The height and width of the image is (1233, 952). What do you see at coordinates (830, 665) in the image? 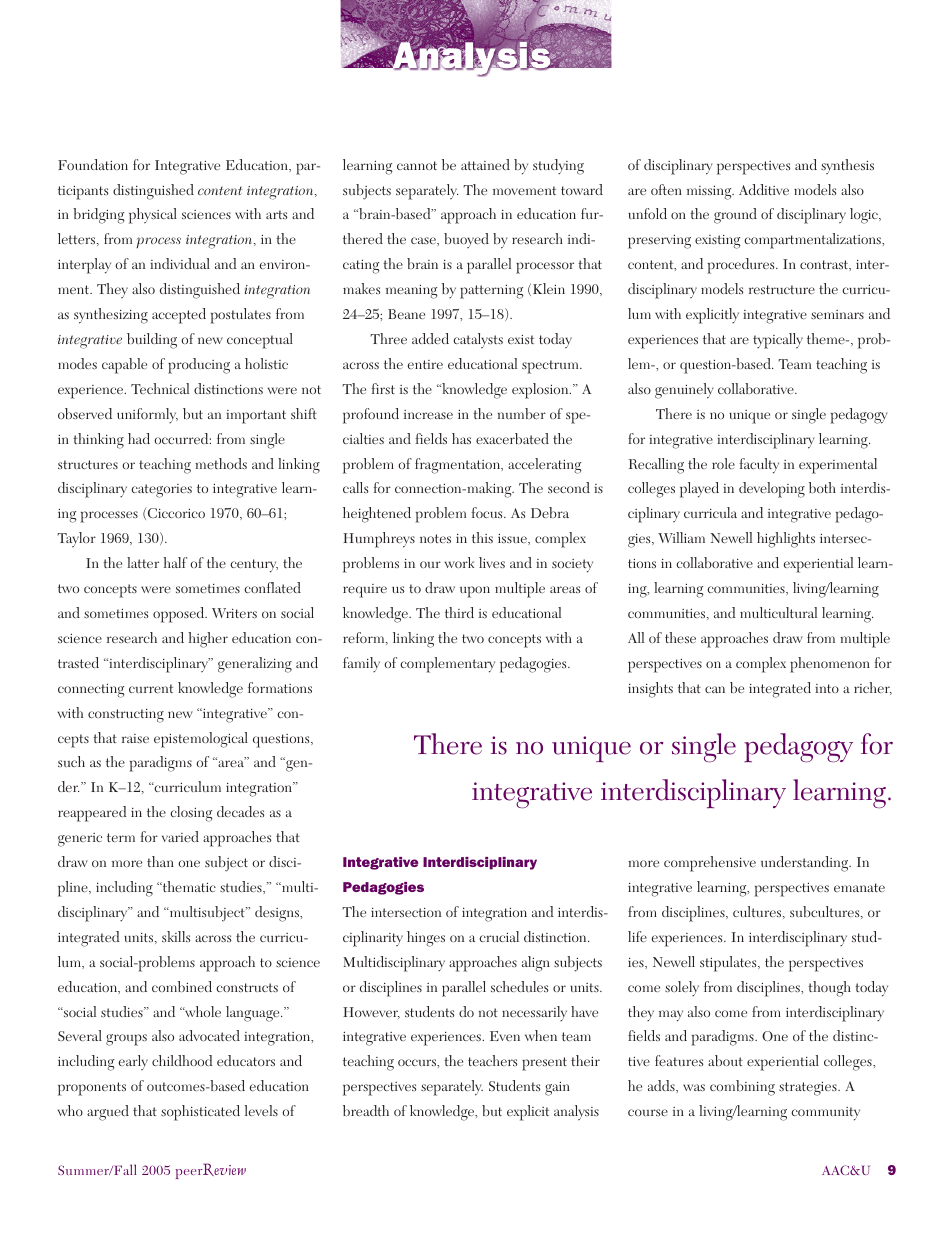
I see `phenomenon` at bounding box center [830, 665].
